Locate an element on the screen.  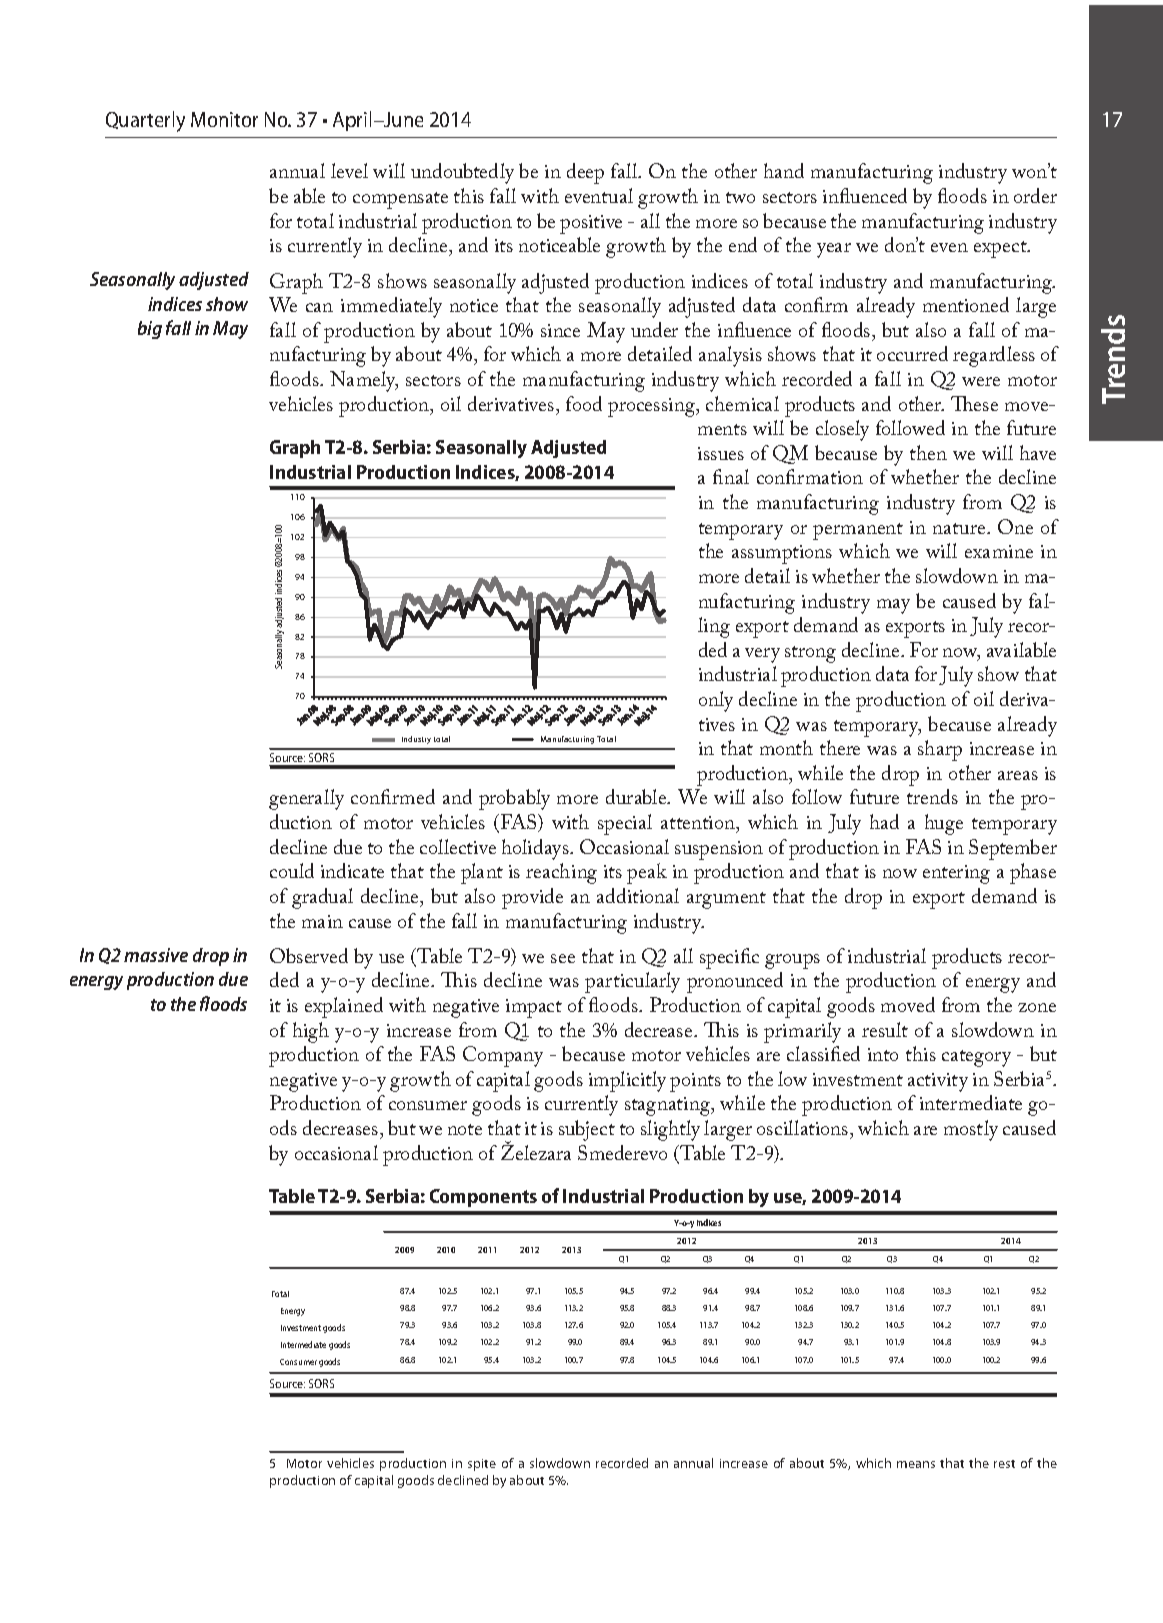
Components is located at coordinates (483, 1198).
